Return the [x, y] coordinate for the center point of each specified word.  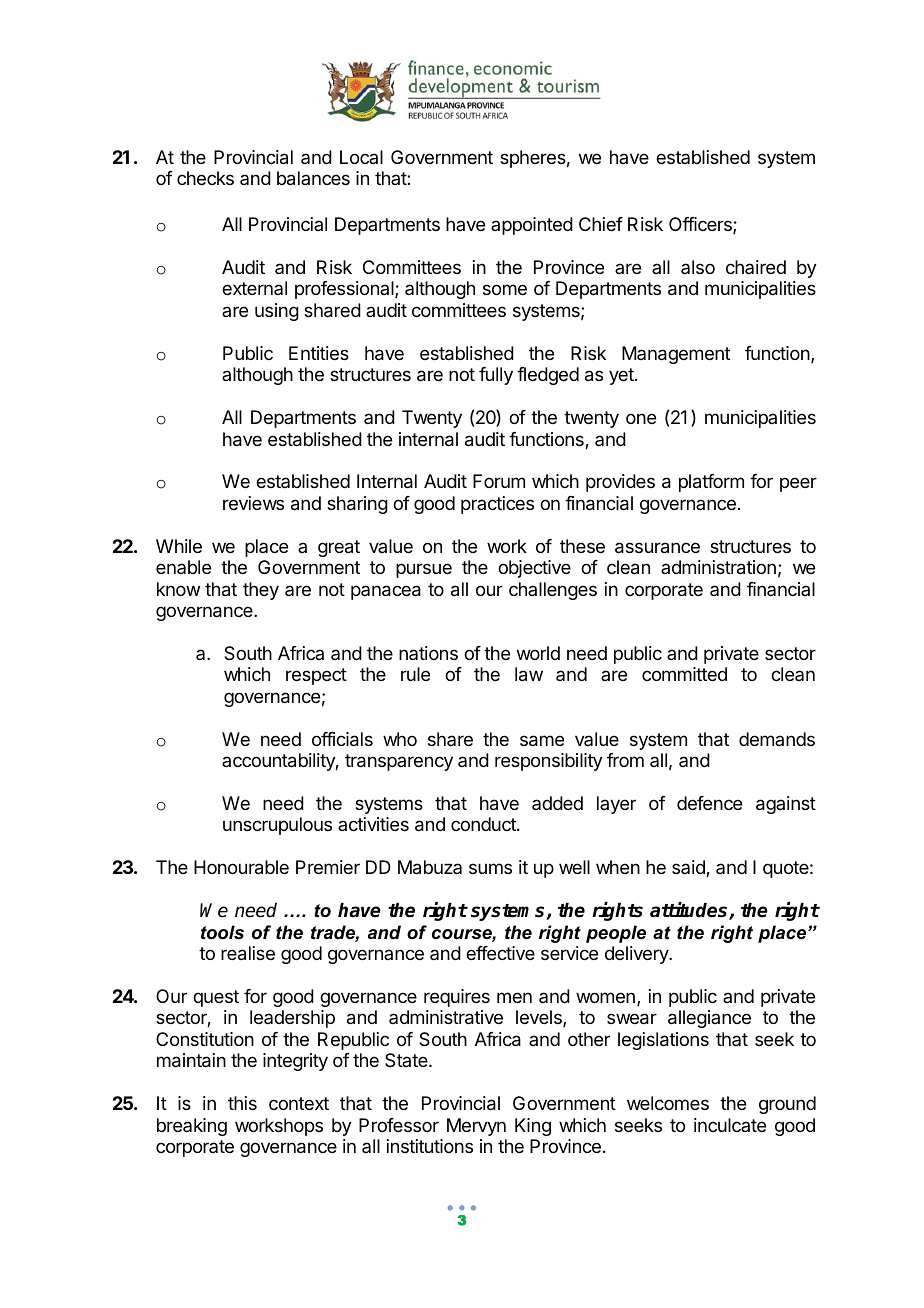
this [242, 1103]
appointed [532, 226]
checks [205, 178]
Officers [701, 225]
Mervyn [476, 1127]
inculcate [730, 1125]
